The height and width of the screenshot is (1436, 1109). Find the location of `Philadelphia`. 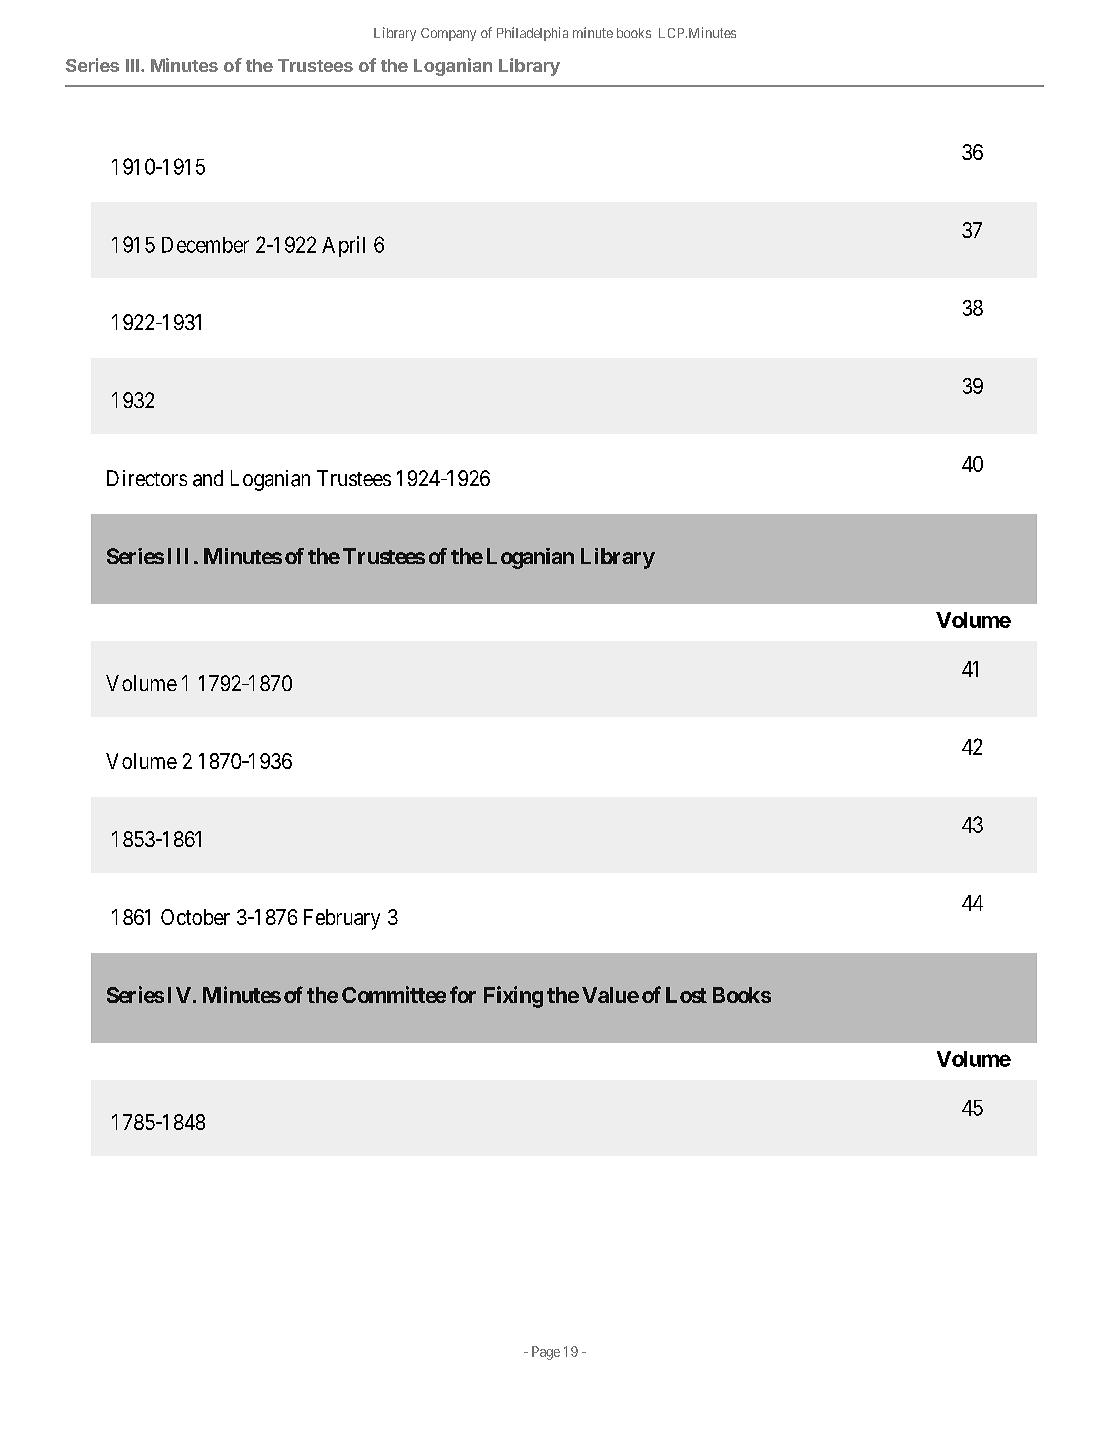

Philadelphia is located at coordinates (532, 34).
